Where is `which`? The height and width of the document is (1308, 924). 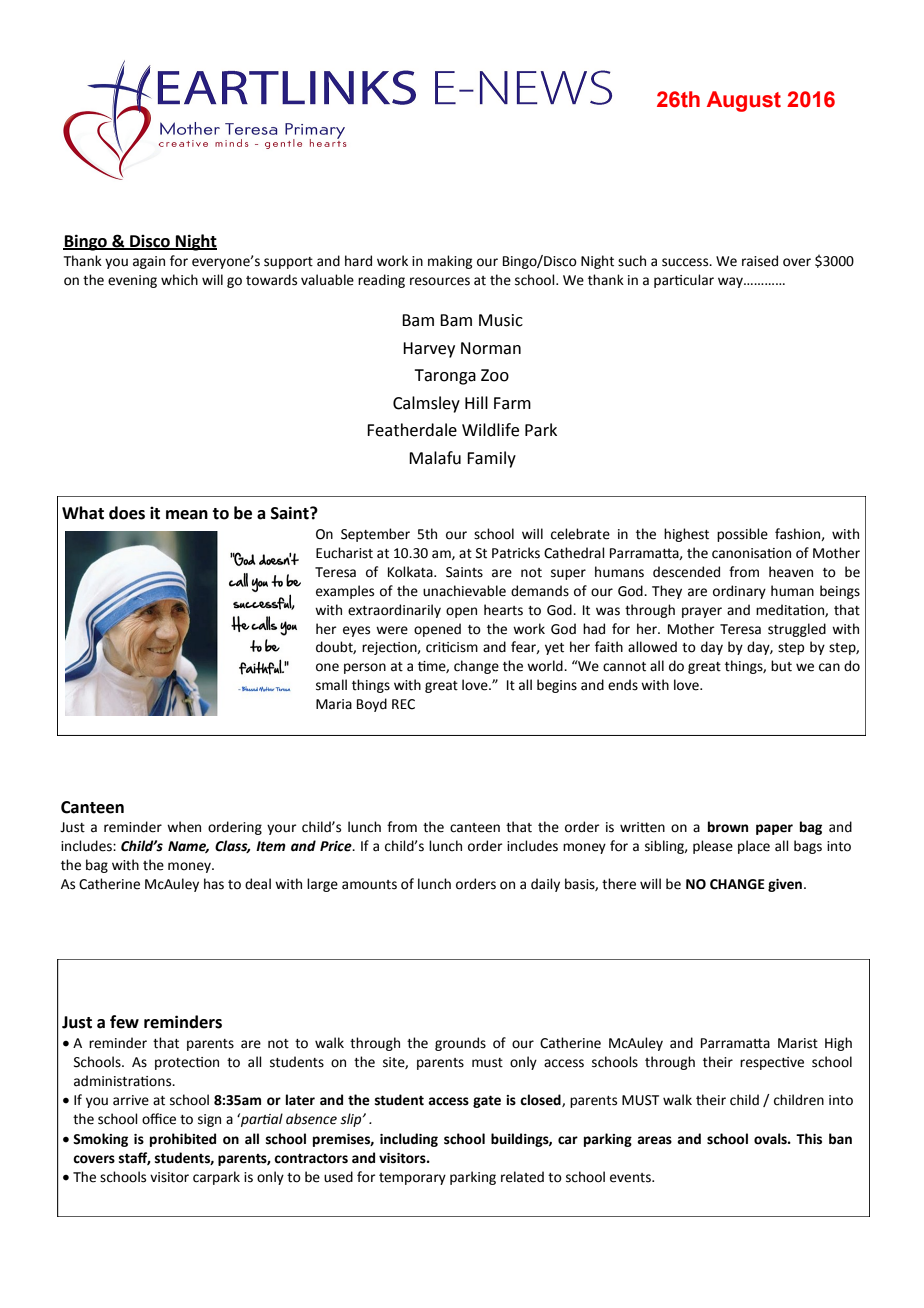 which is located at coordinates (179, 280).
